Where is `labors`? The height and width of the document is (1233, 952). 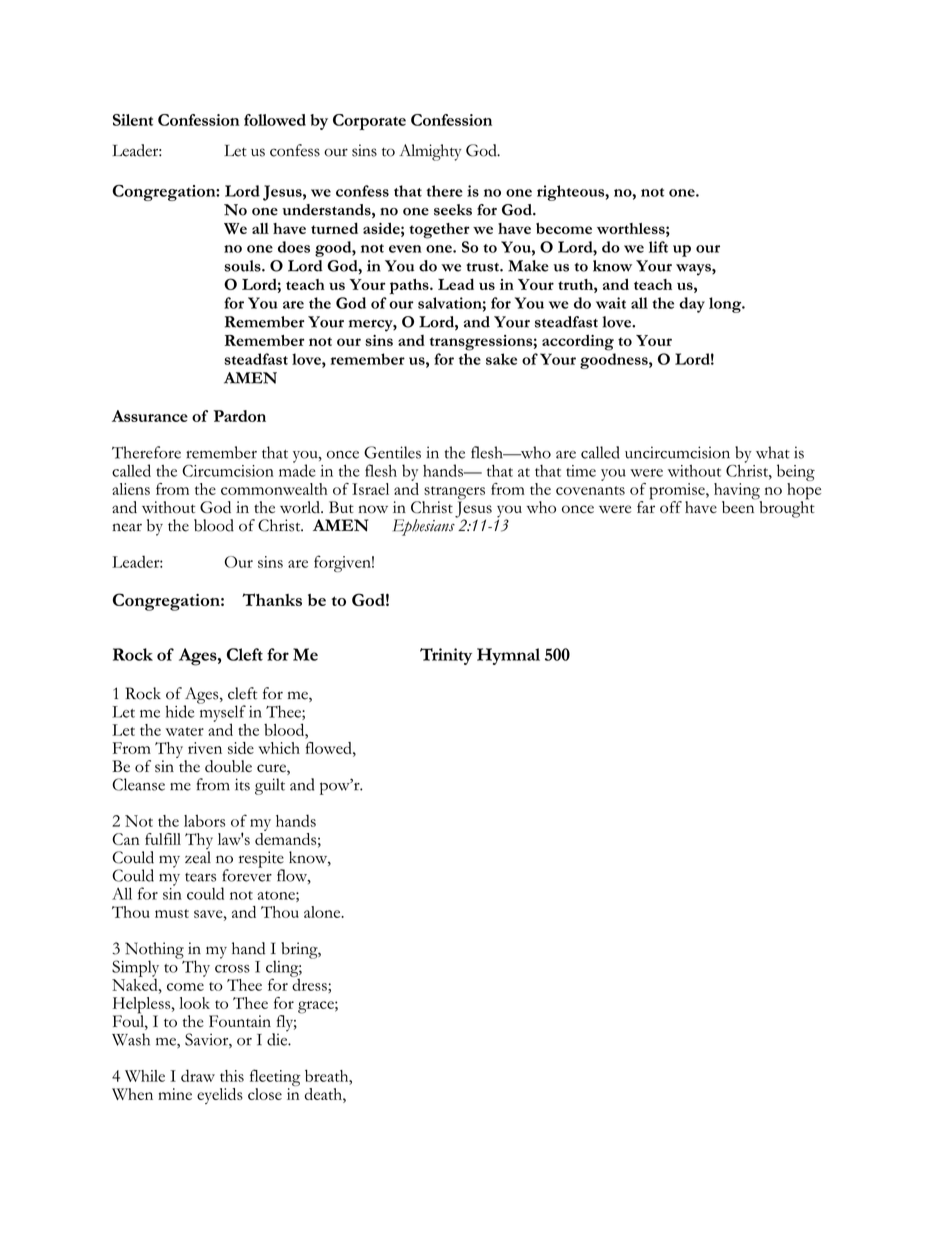 labors is located at coordinates (204, 821).
